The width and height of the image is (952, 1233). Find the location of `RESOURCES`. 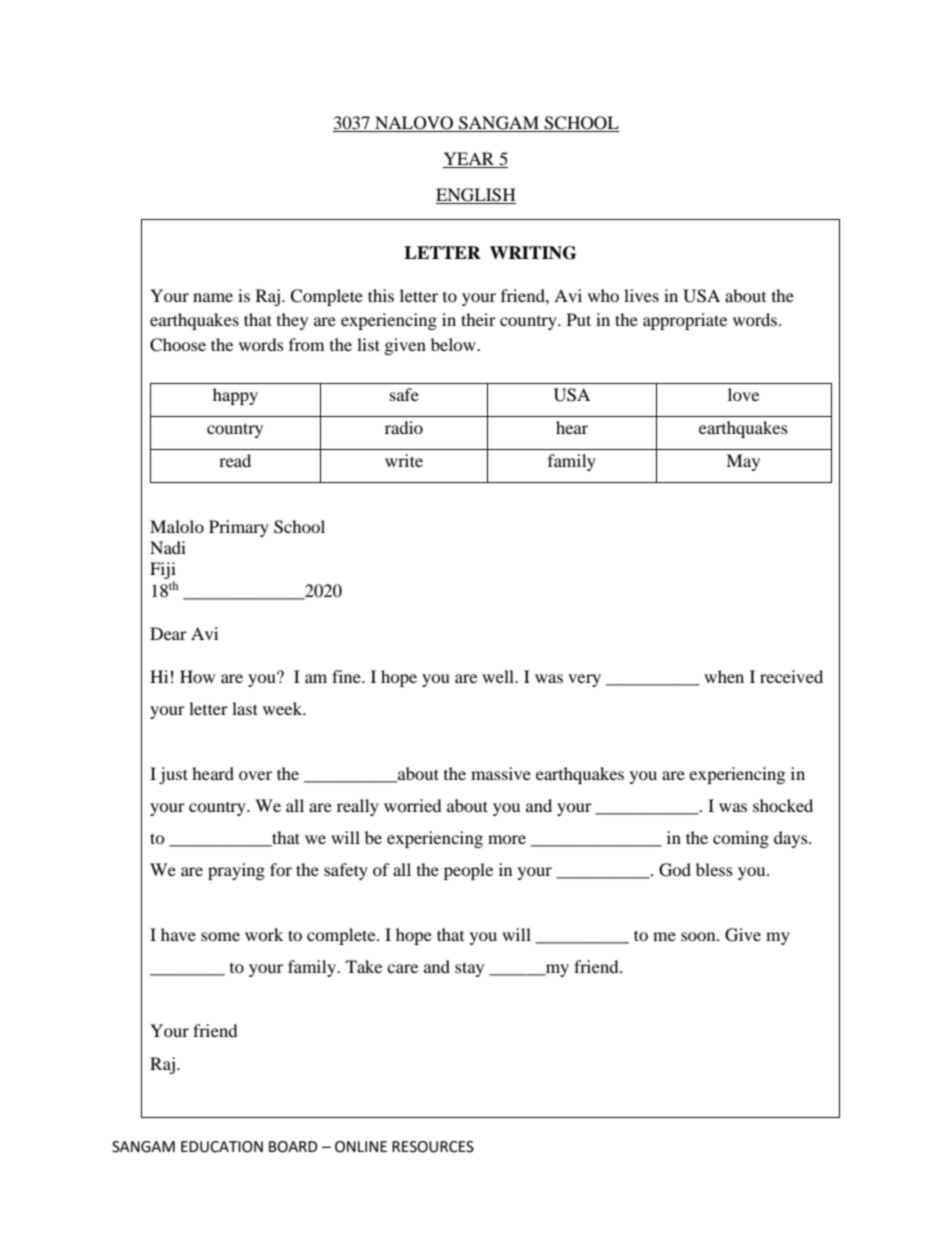

RESOURCES is located at coordinates (433, 1147).
